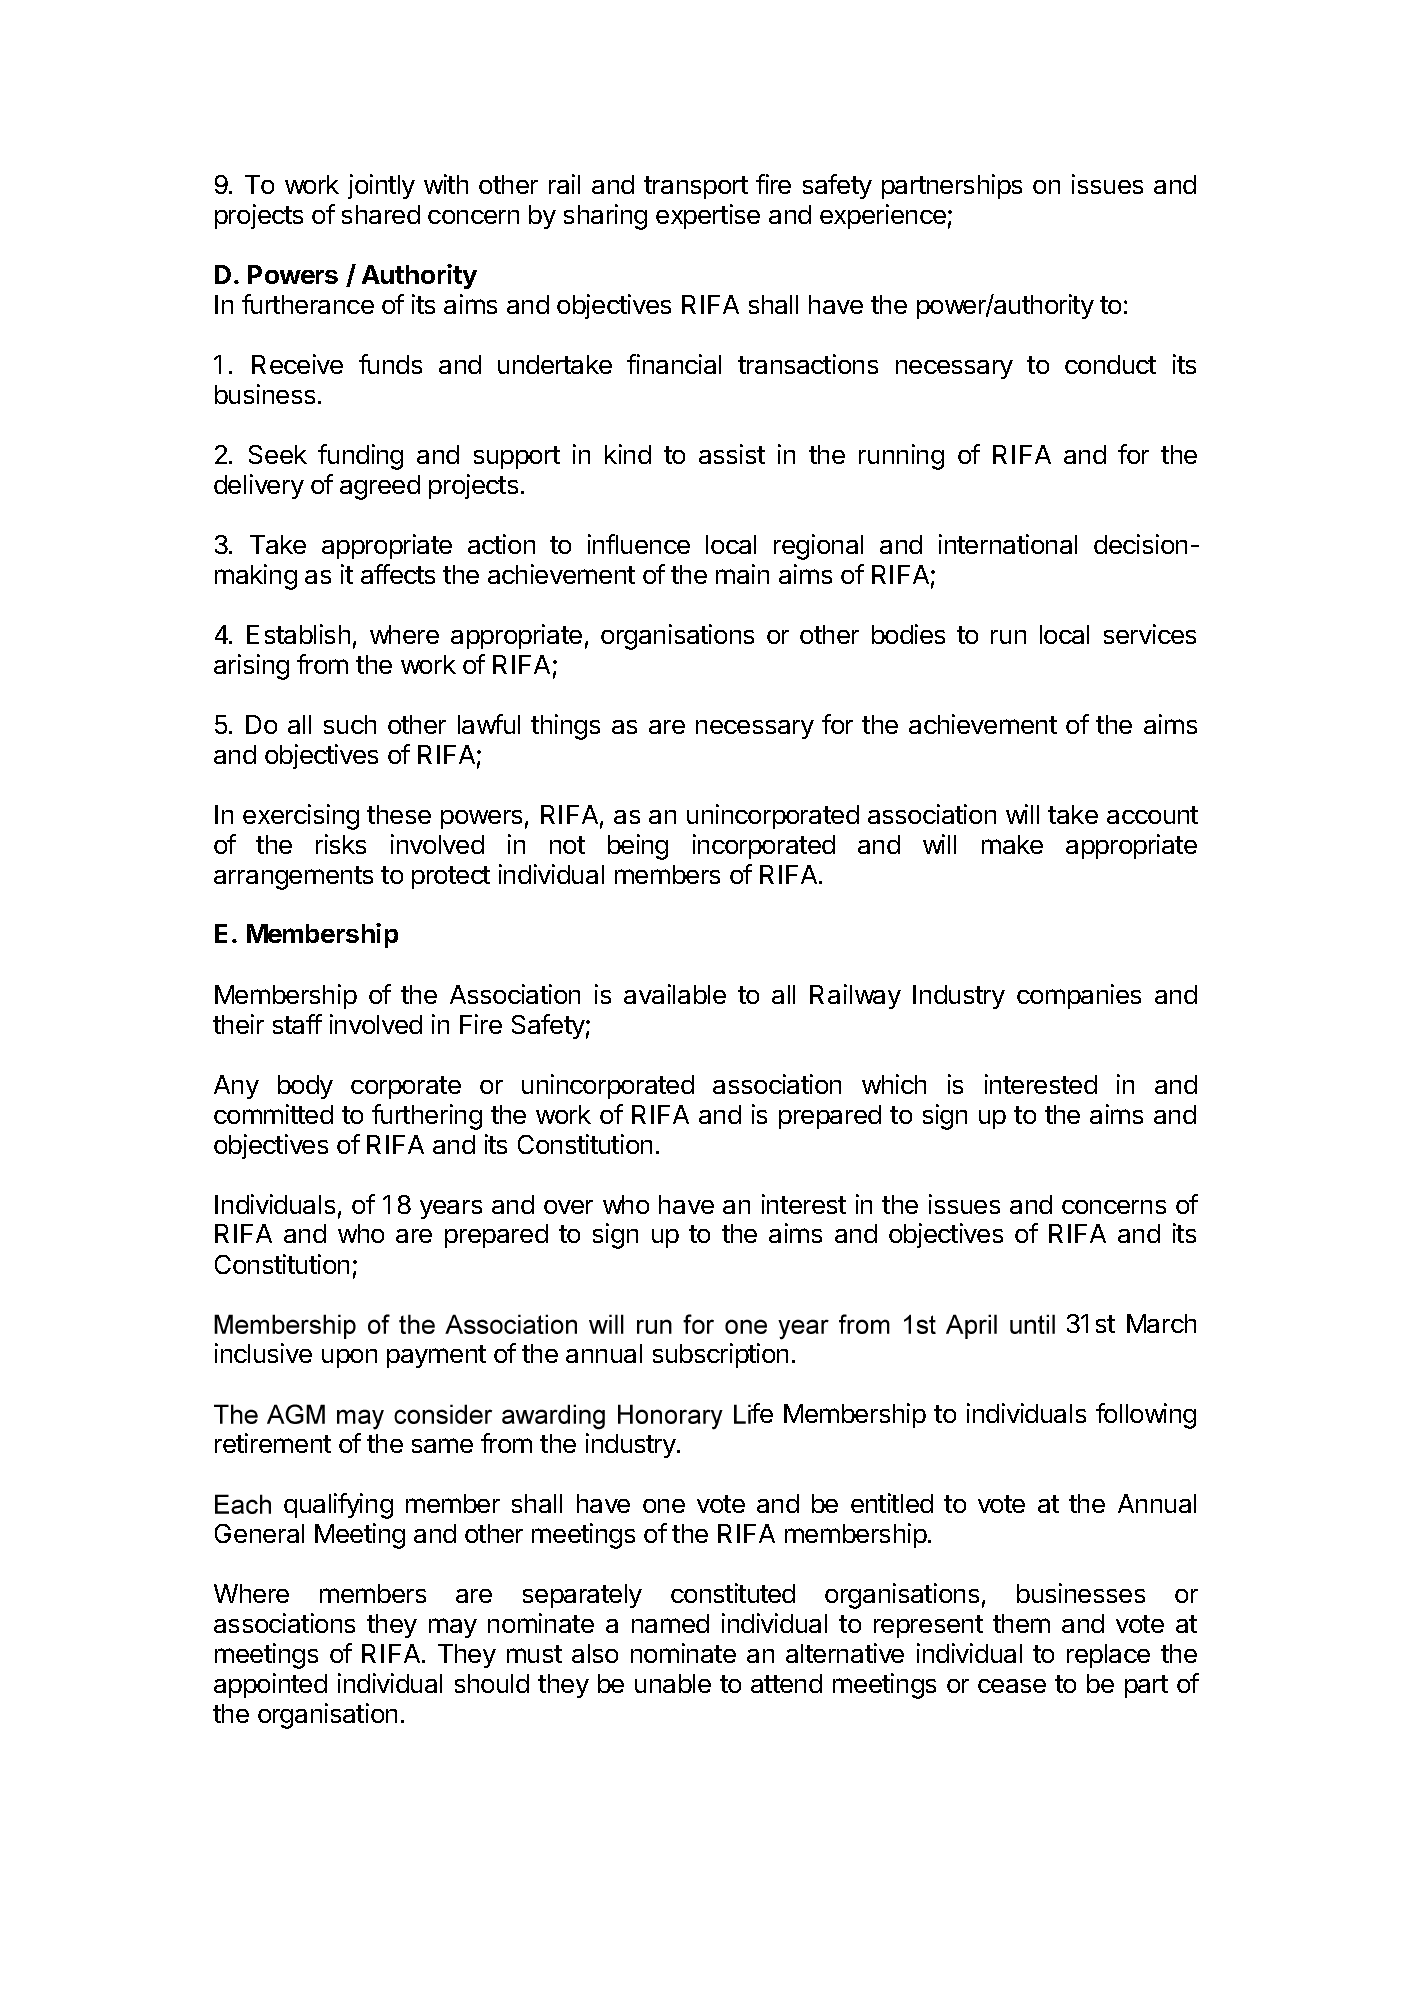 The height and width of the page is (1995, 1411). What do you see at coordinates (894, 1084) in the page?
I see `which` at bounding box center [894, 1084].
